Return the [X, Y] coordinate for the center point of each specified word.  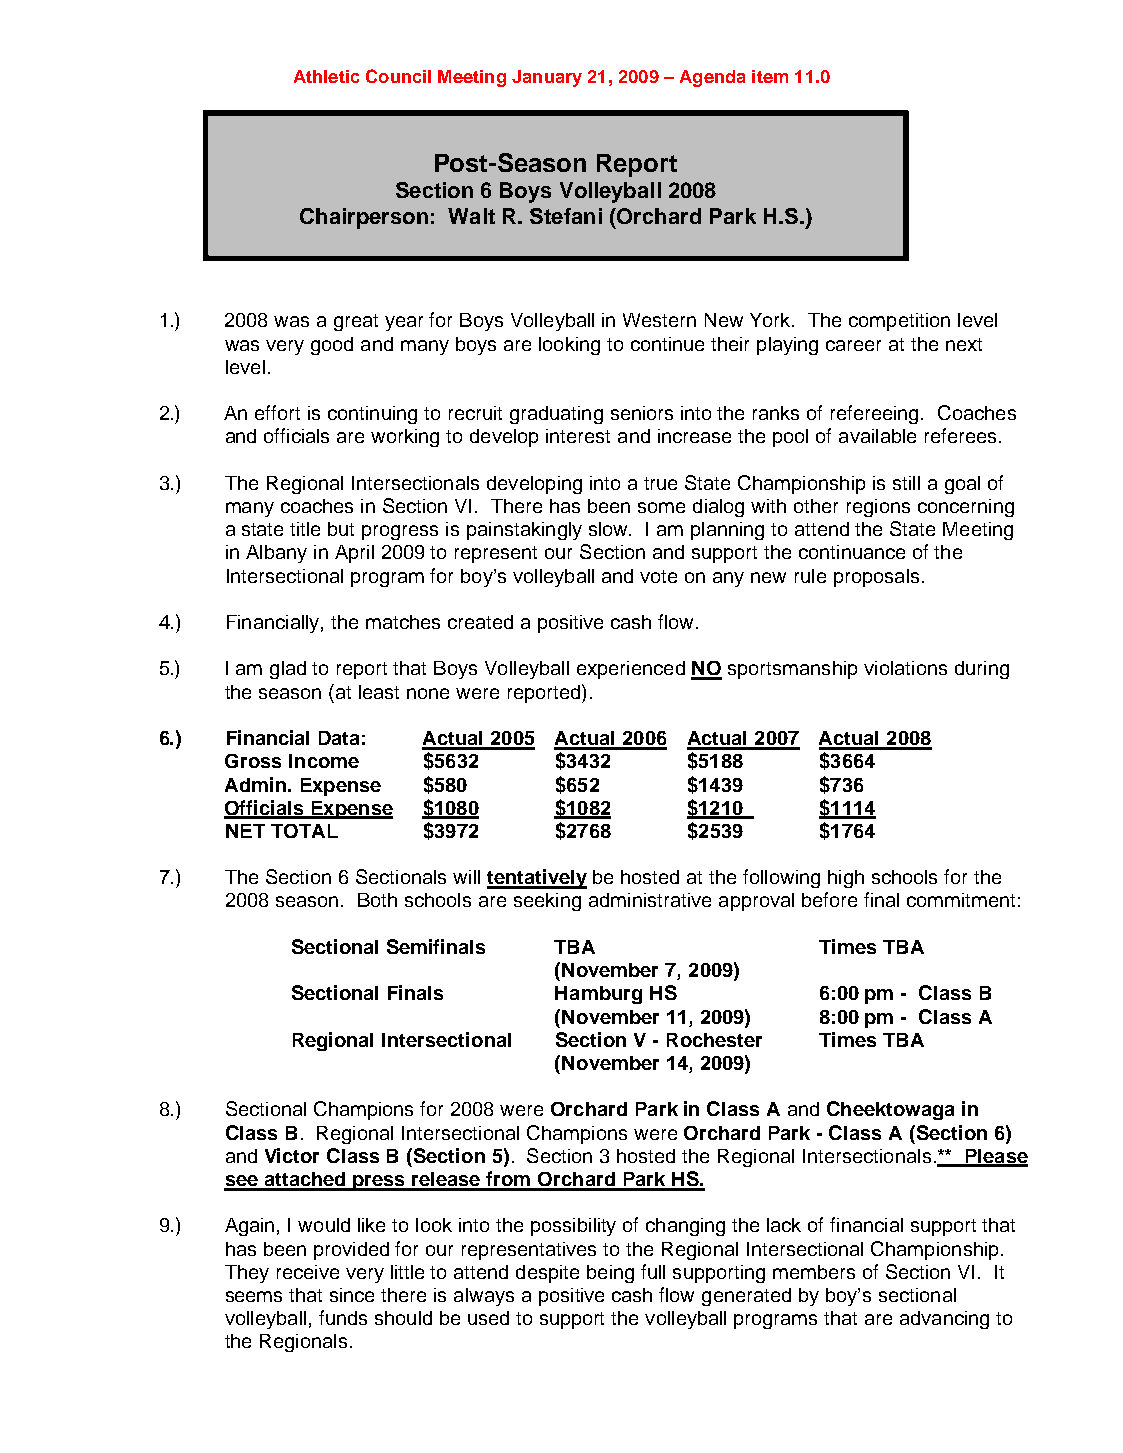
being [610, 1274]
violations [905, 668]
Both [377, 900]
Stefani [566, 216]
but [341, 529]
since [352, 1295]
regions [878, 508]
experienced [631, 670]
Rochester [714, 1040]
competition [899, 322]
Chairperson [364, 218]
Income [324, 761]
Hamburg [598, 995]
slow [610, 529]
